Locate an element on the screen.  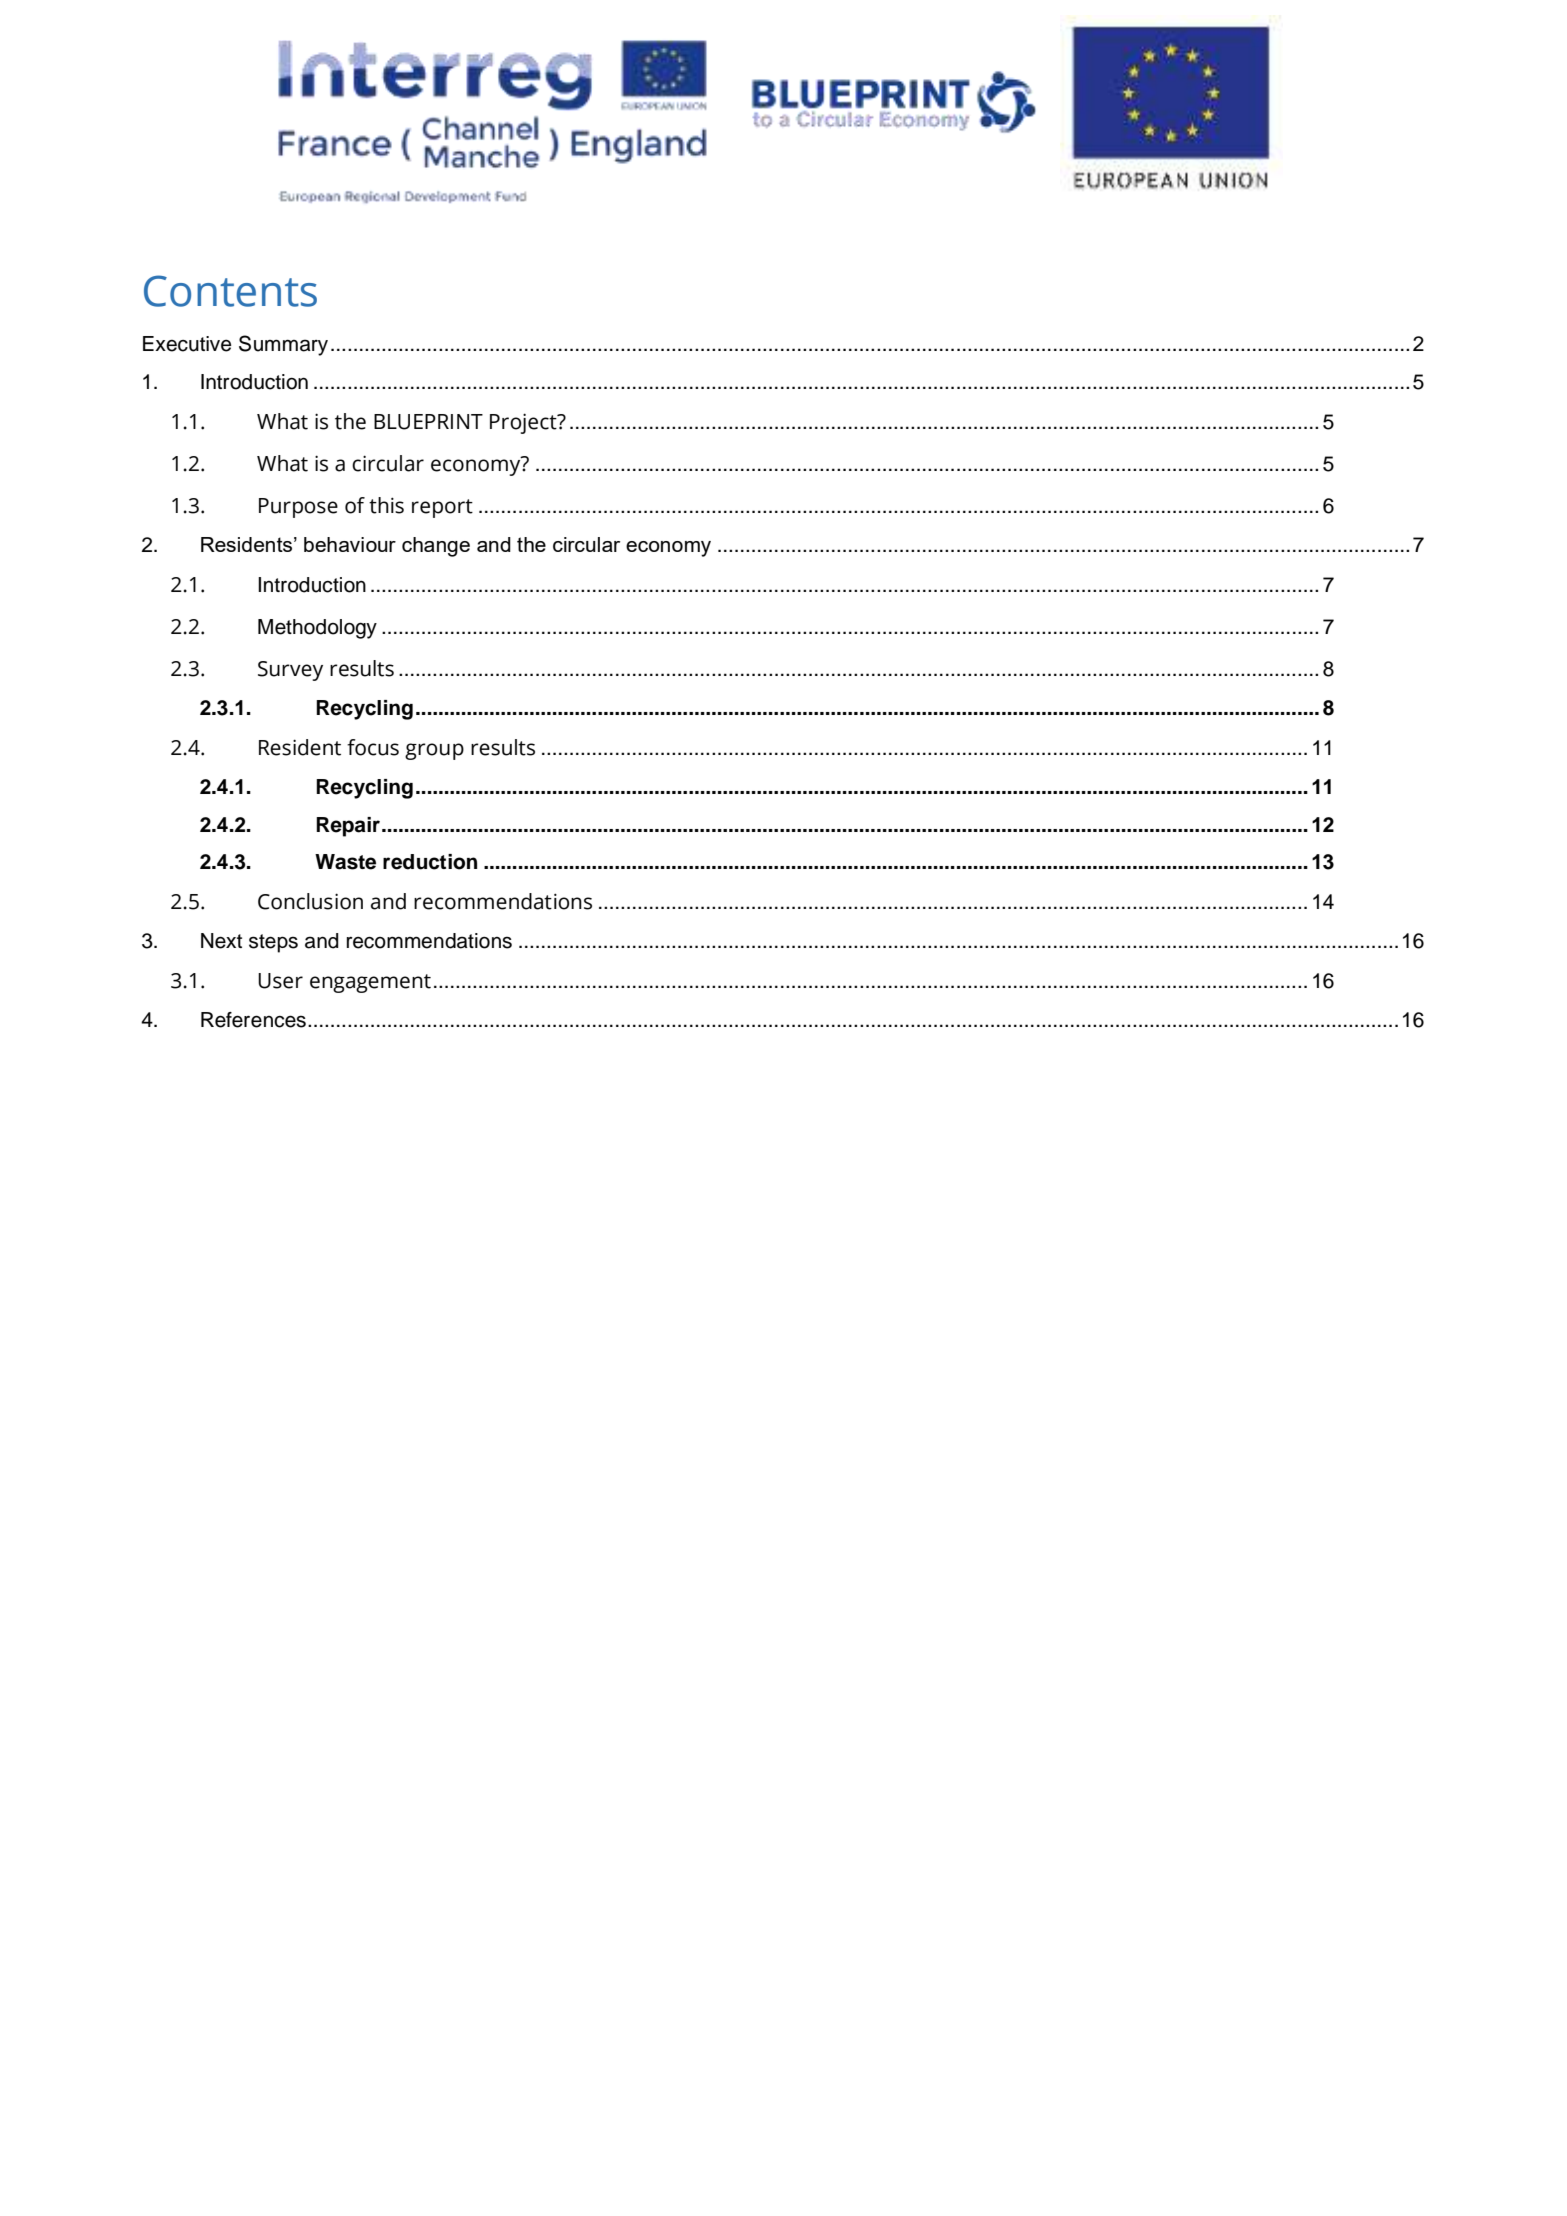
Conclusion is located at coordinates (310, 901).
